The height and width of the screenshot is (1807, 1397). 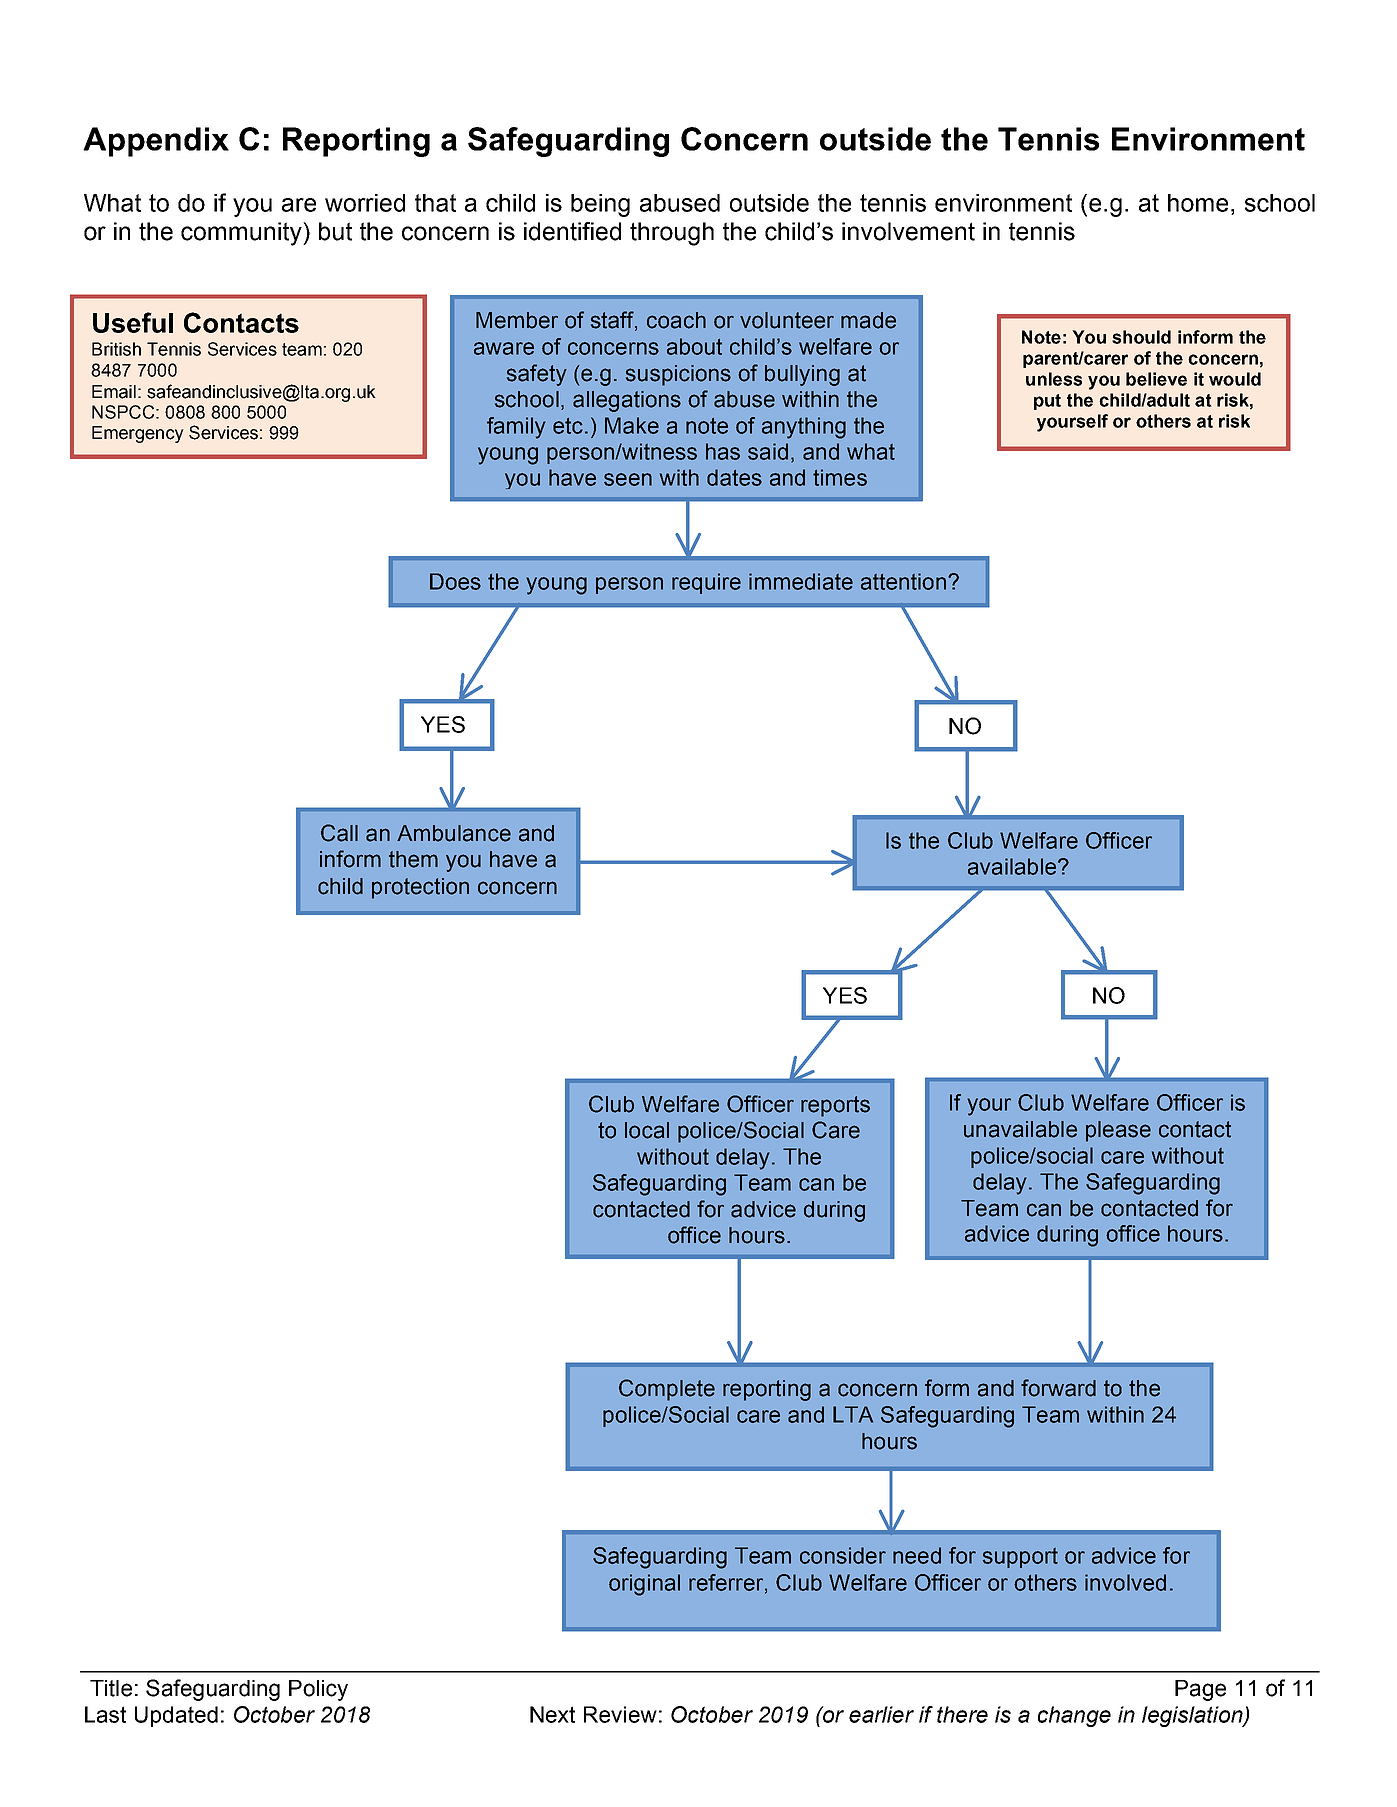 I want to click on please, so click(x=1118, y=1131).
